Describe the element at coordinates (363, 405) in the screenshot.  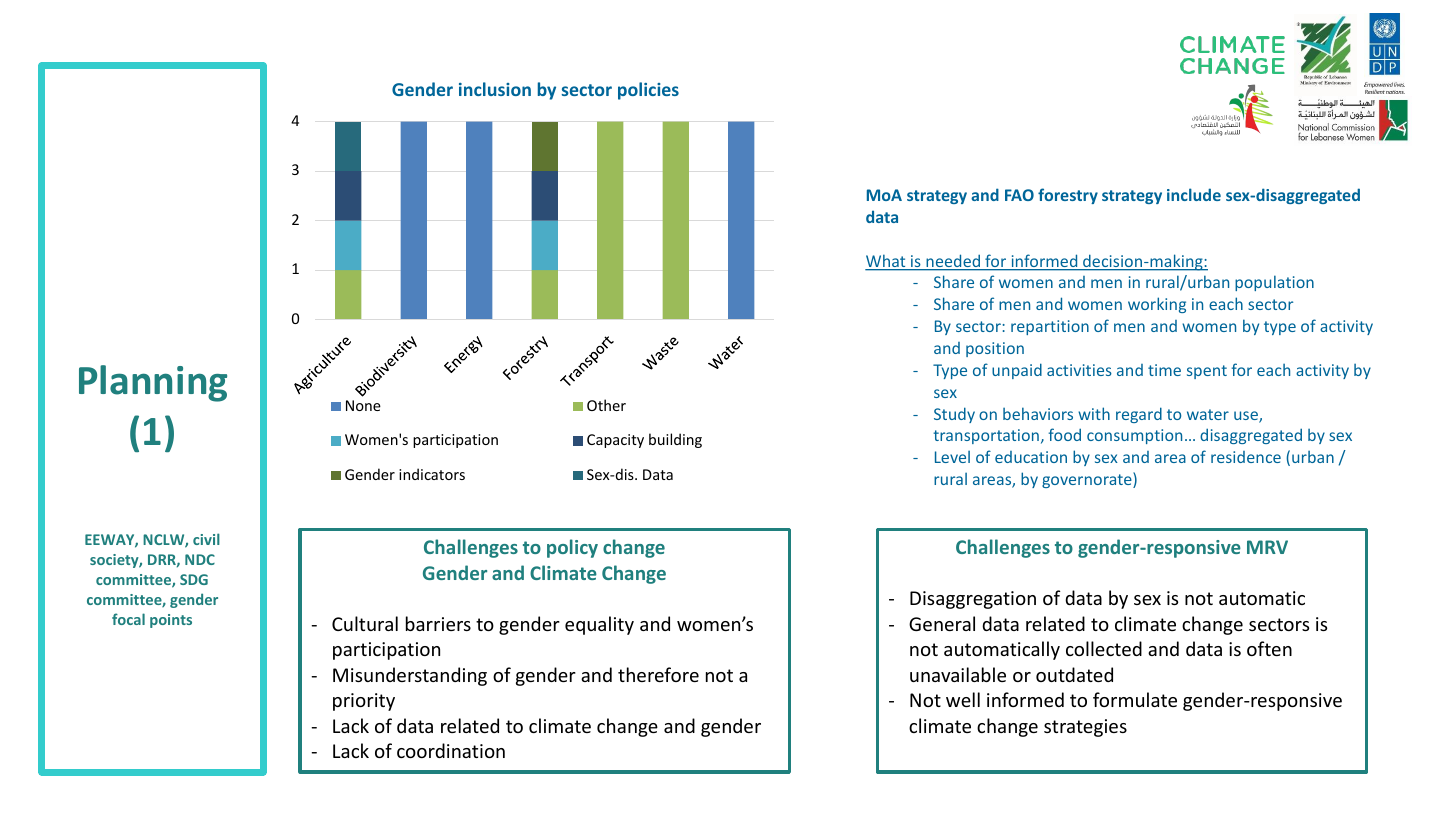
I see `None` at that location.
